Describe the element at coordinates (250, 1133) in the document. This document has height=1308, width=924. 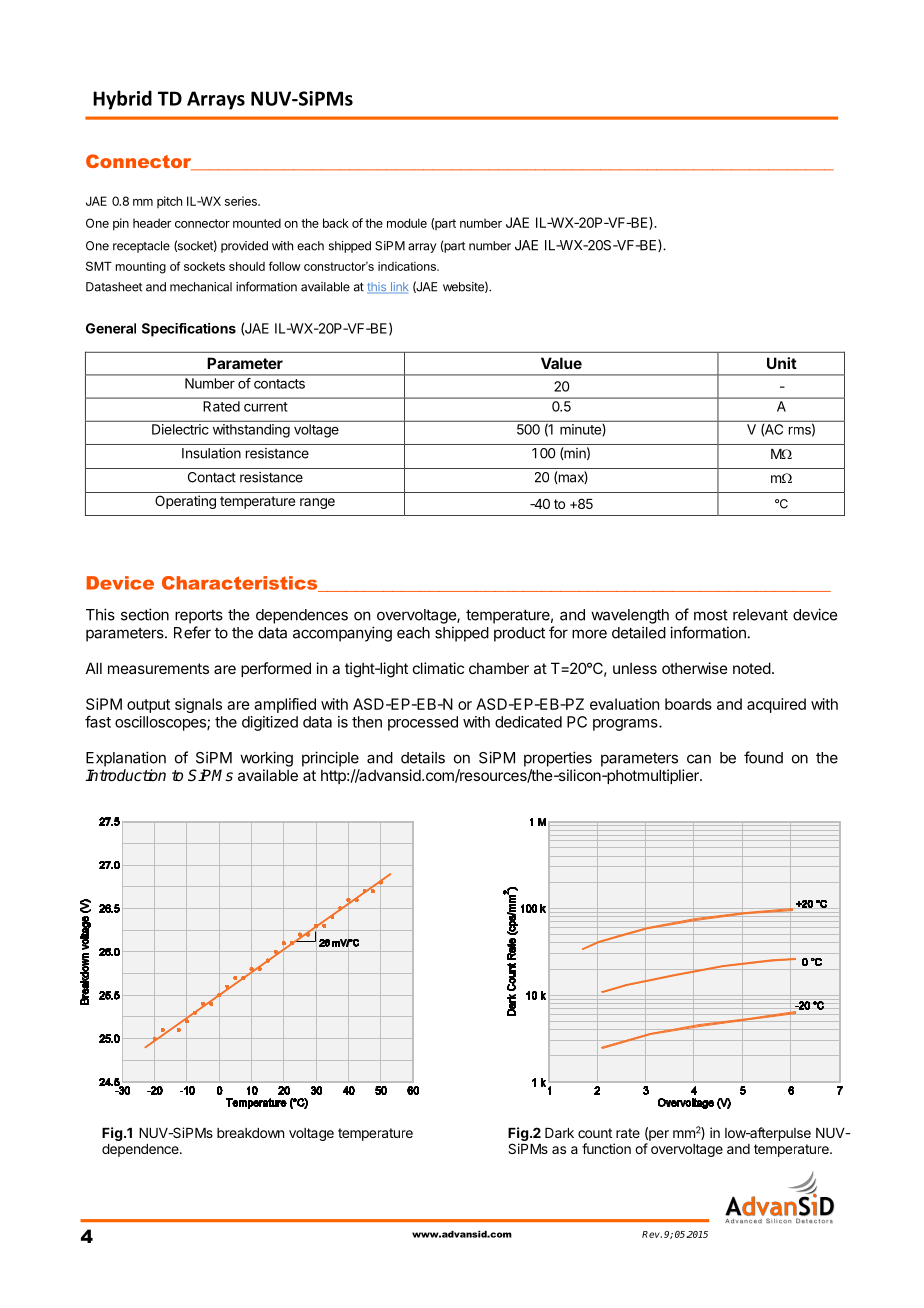
I see `breakdown` at that location.
